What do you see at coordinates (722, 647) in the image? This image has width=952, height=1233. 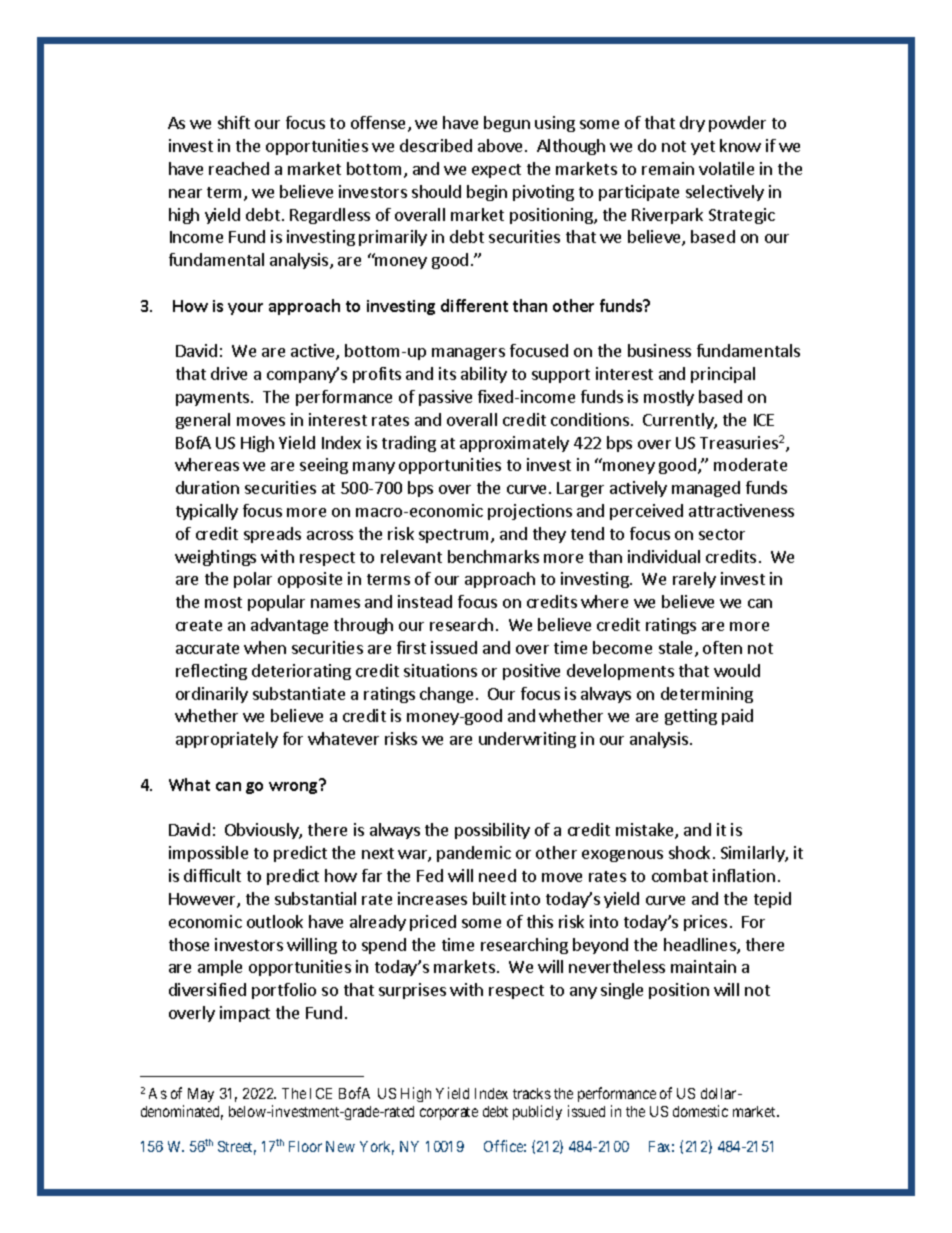 I see `often` at bounding box center [722, 647].
